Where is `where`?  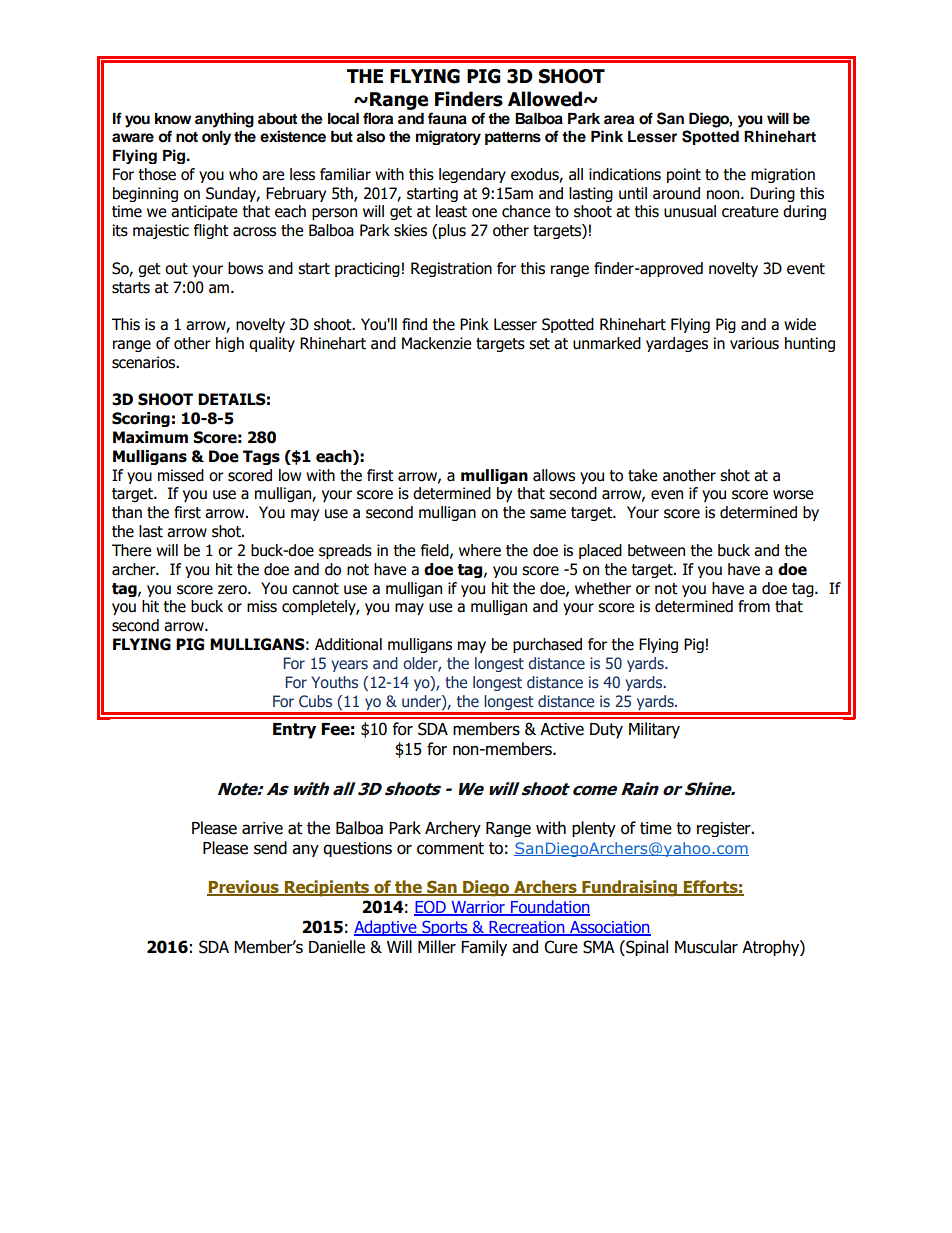
where is located at coordinates (480, 550).
